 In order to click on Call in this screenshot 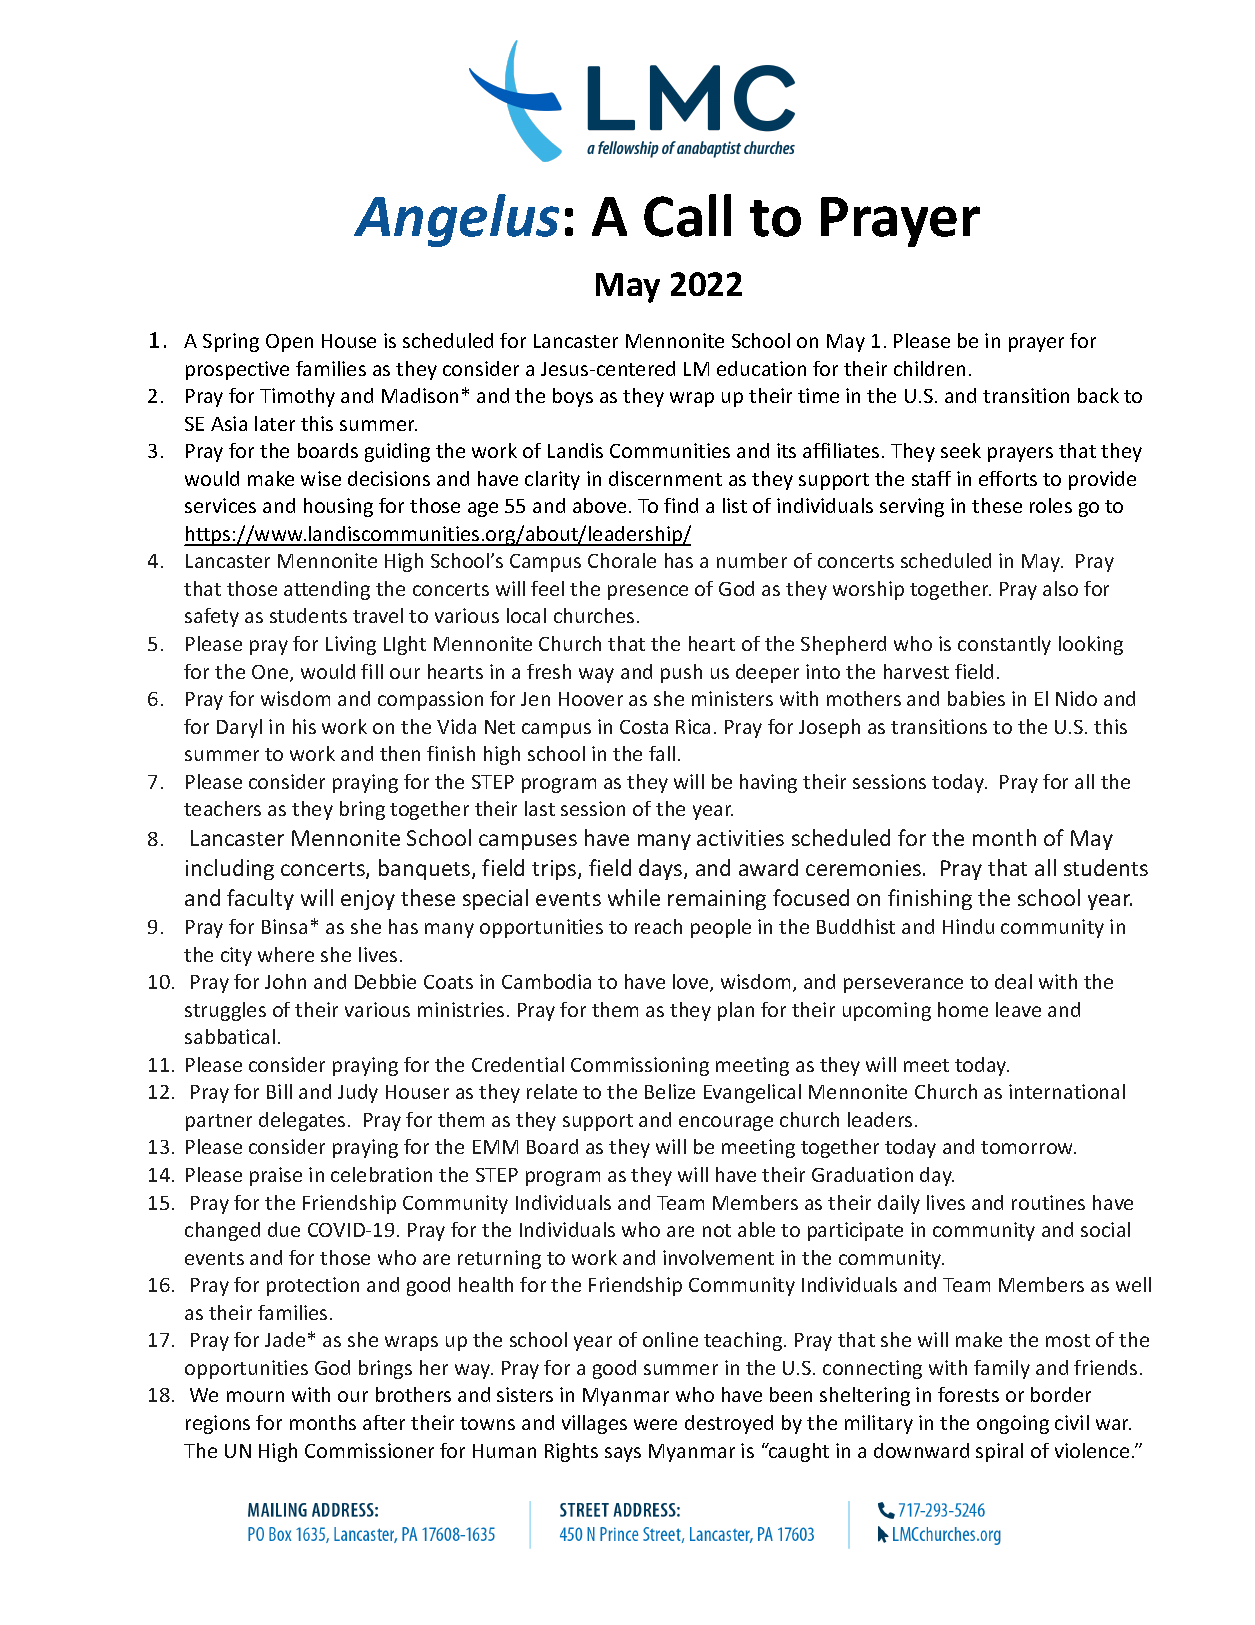, I will do `click(687, 215)`.
